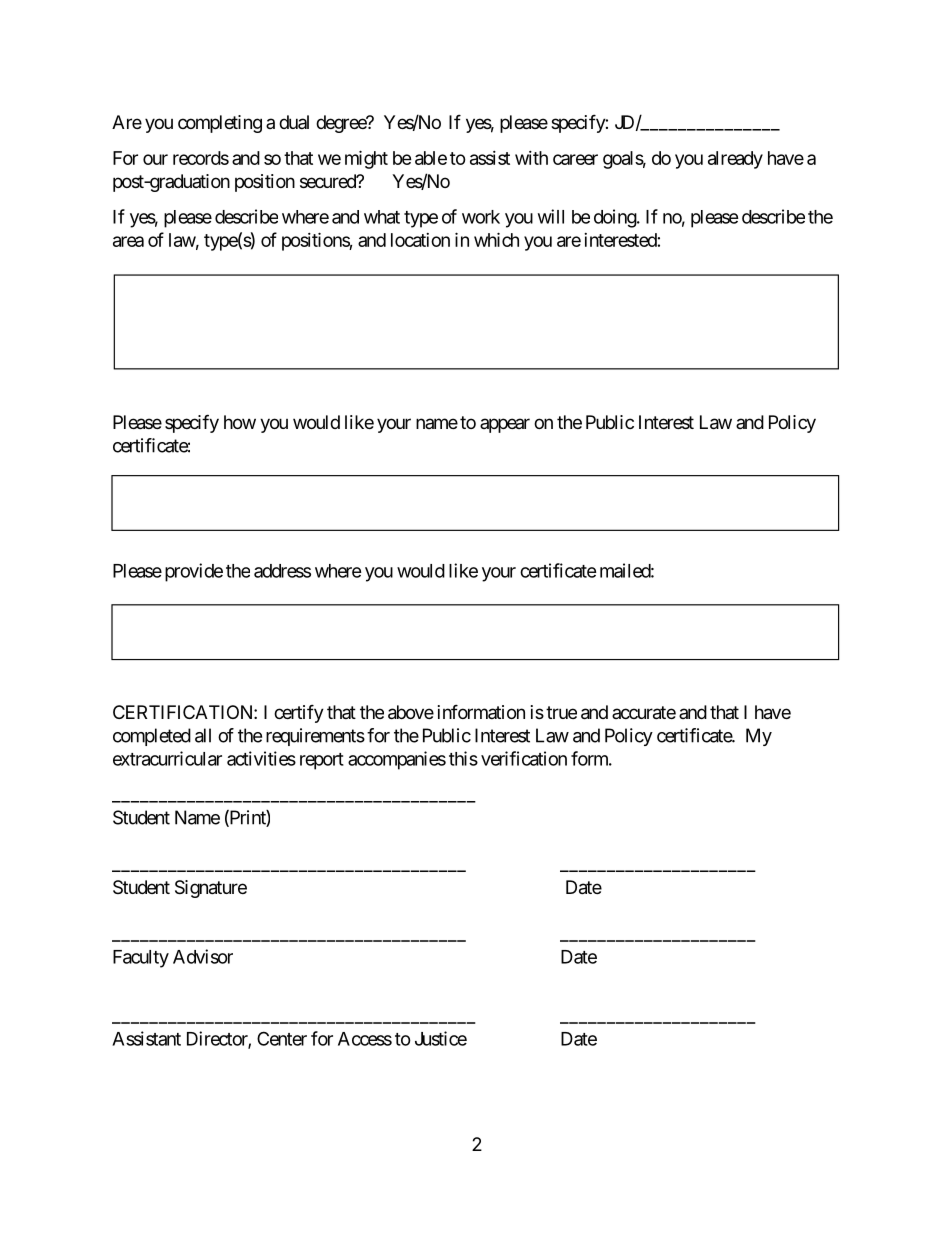 The width and height of the screenshot is (952, 1233). What do you see at coordinates (282, 1038) in the screenshot?
I see `Center` at bounding box center [282, 1038].
